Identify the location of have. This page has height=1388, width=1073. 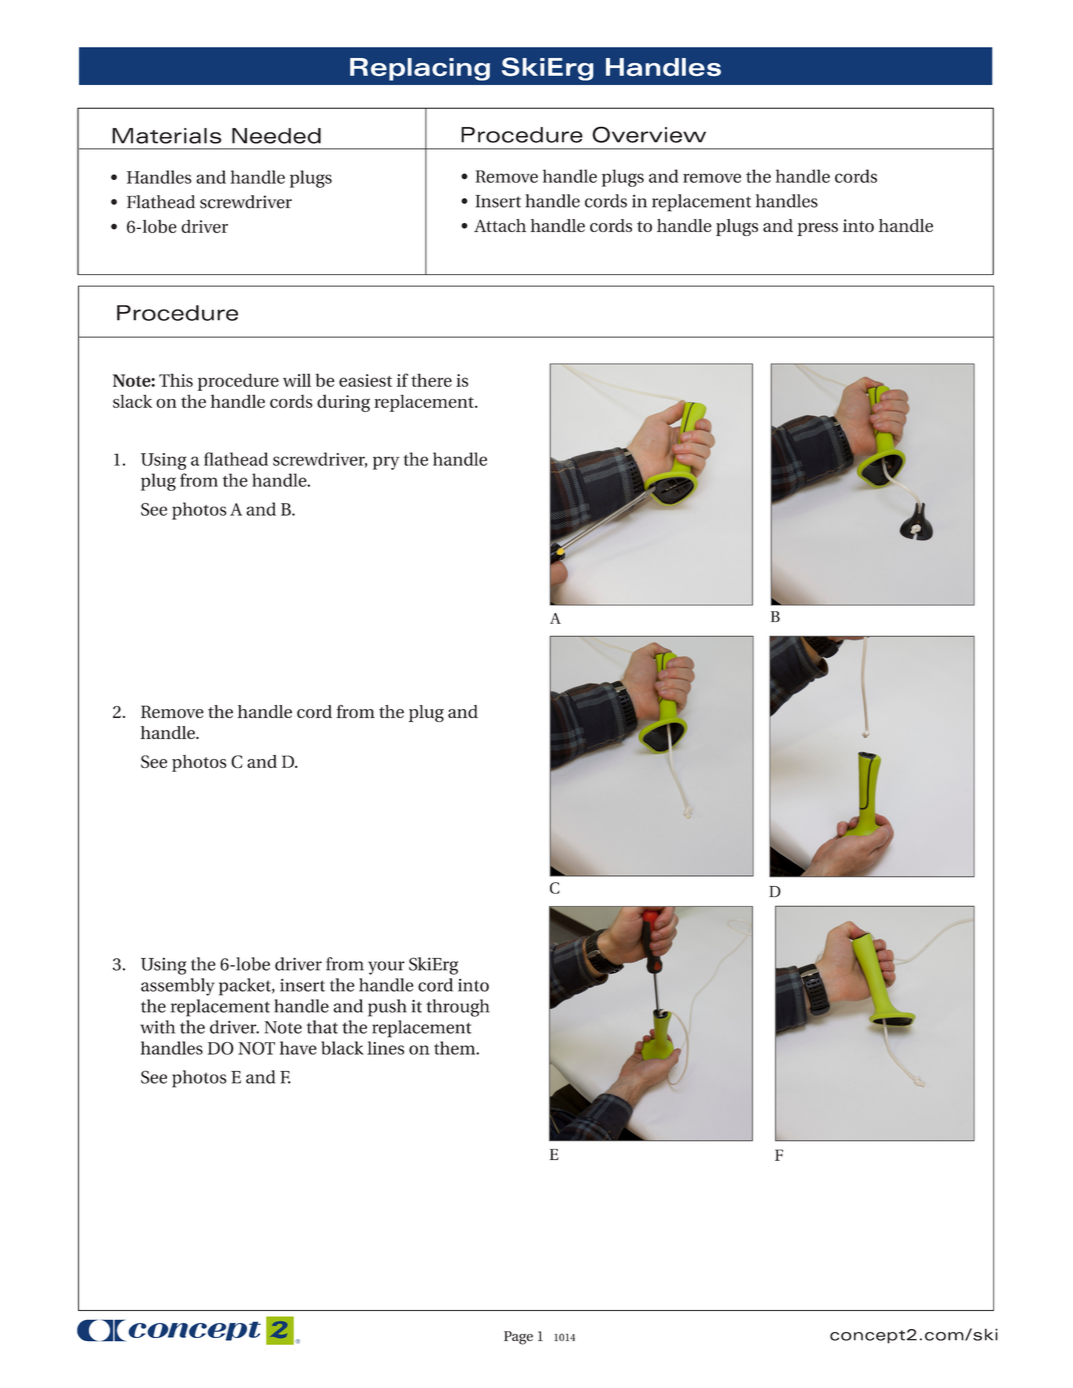
(298, 1048).
